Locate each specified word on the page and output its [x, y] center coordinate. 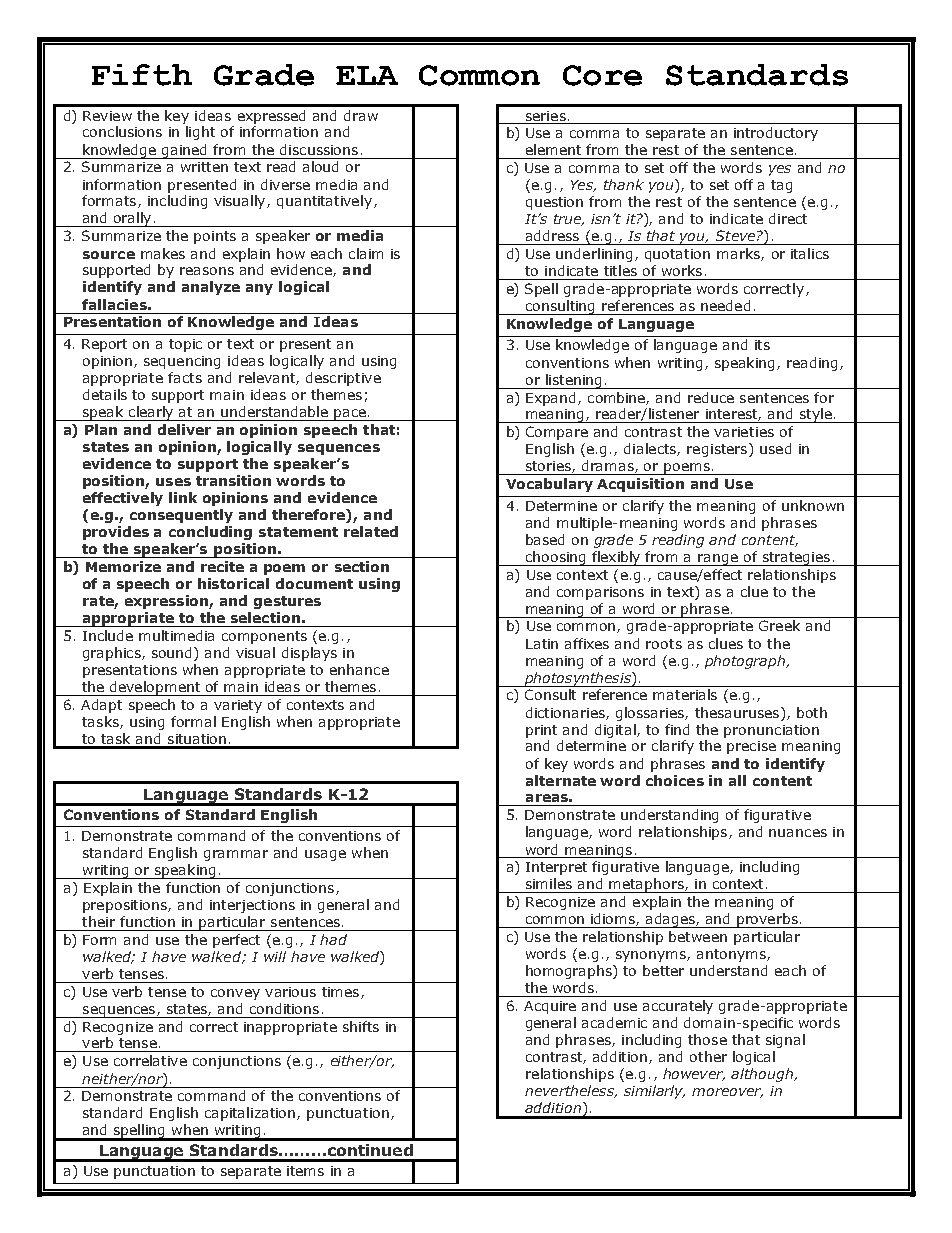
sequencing [182, 362]
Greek [779, 625]
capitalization [251, 1114]
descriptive [343, 379]
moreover [727, 1093]
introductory [776, 134]
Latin [542, 644]
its [762, 345]
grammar [236, 855]
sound [173, 654]
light [200, 133]
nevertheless [570, 1091]
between [698, 936]
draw [361, 115]
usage [325, 855]
